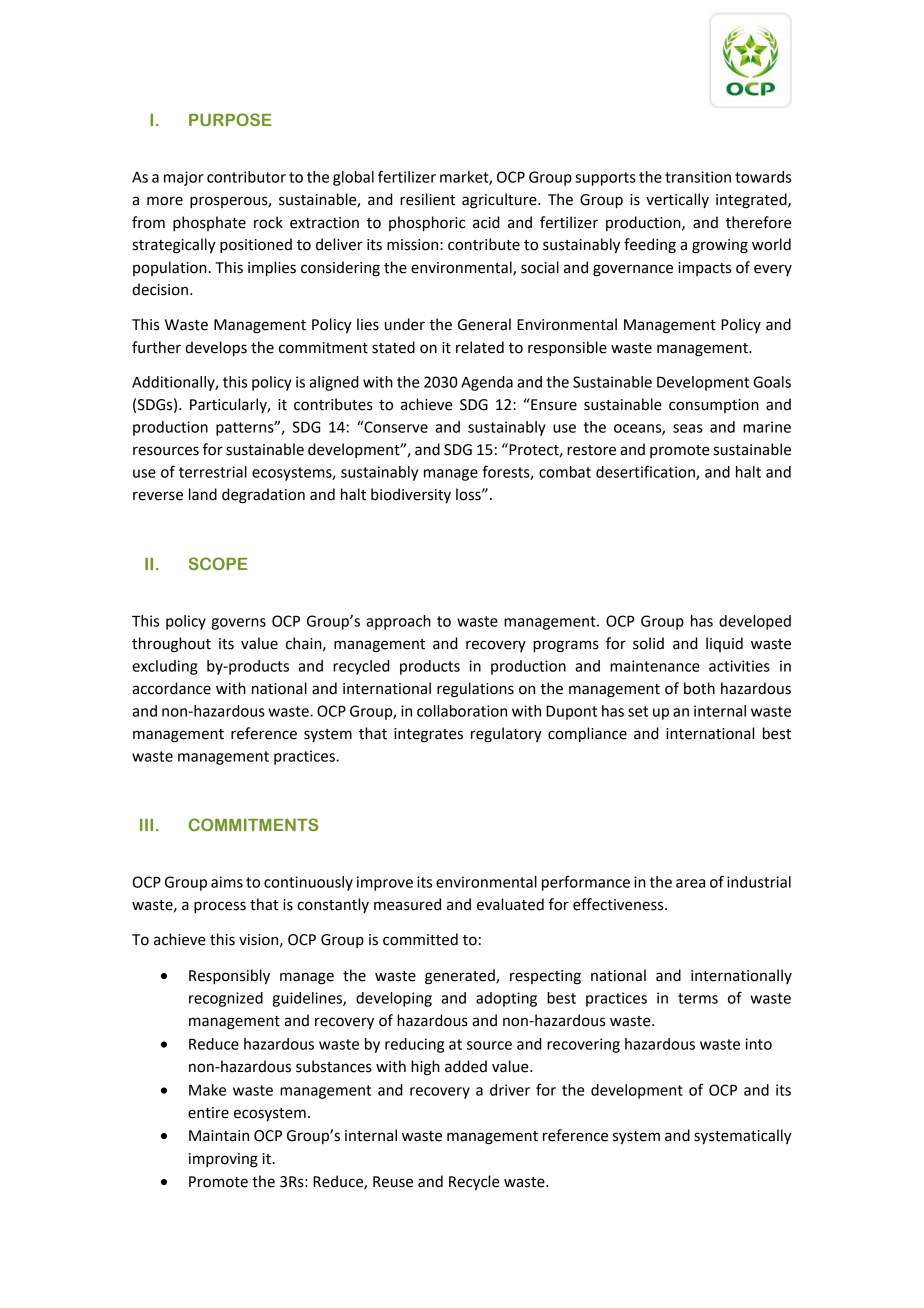 This document has height=1308, width=924. I want to click on into, so click(758, 1044).
